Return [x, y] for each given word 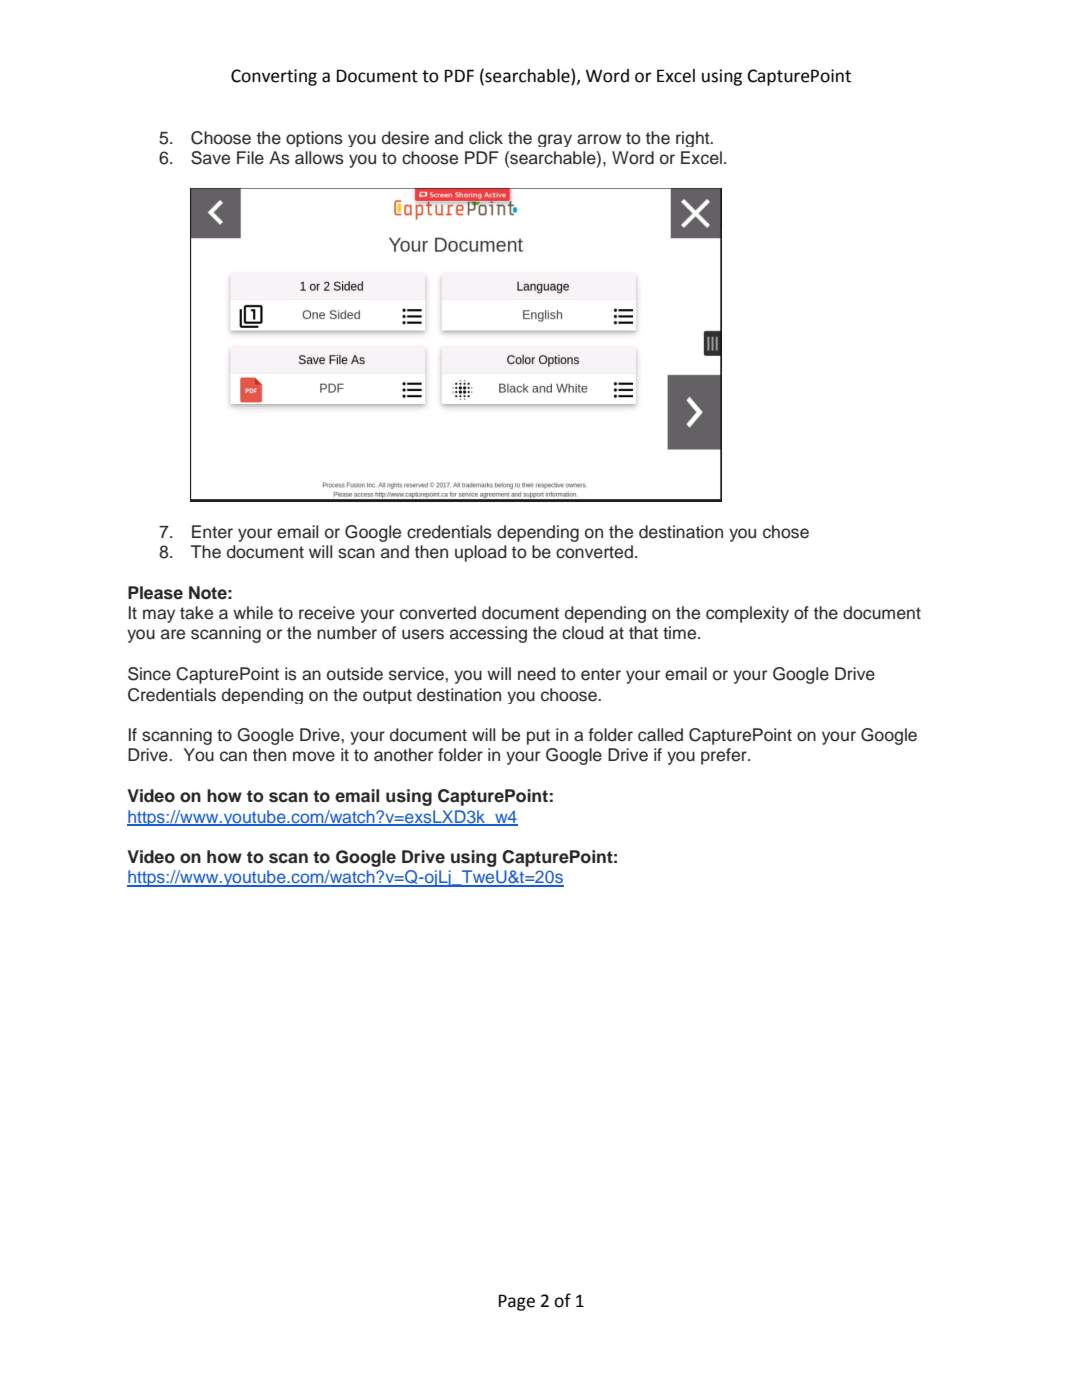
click [486, 138]
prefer [725, 756]
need [537, 674]
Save [210, 158]
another [403, 755]
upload [481, 553]
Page [517, 1302]
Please [155, 593]
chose [786, 532]
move [314, 756]
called [660, 735]
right [694, 139]
